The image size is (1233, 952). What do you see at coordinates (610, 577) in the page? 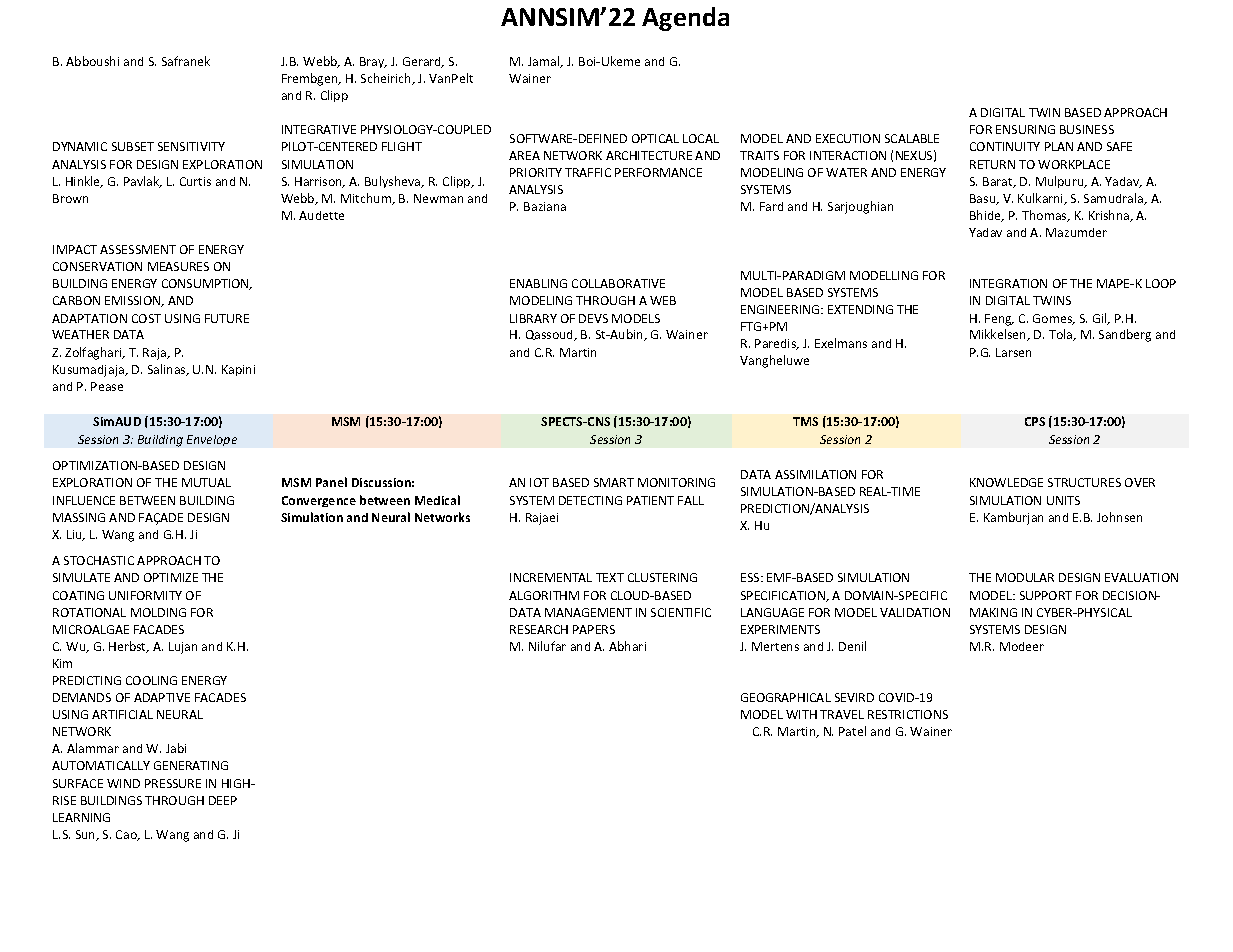
I see `TEXT` at bounding box center [610, 577].
